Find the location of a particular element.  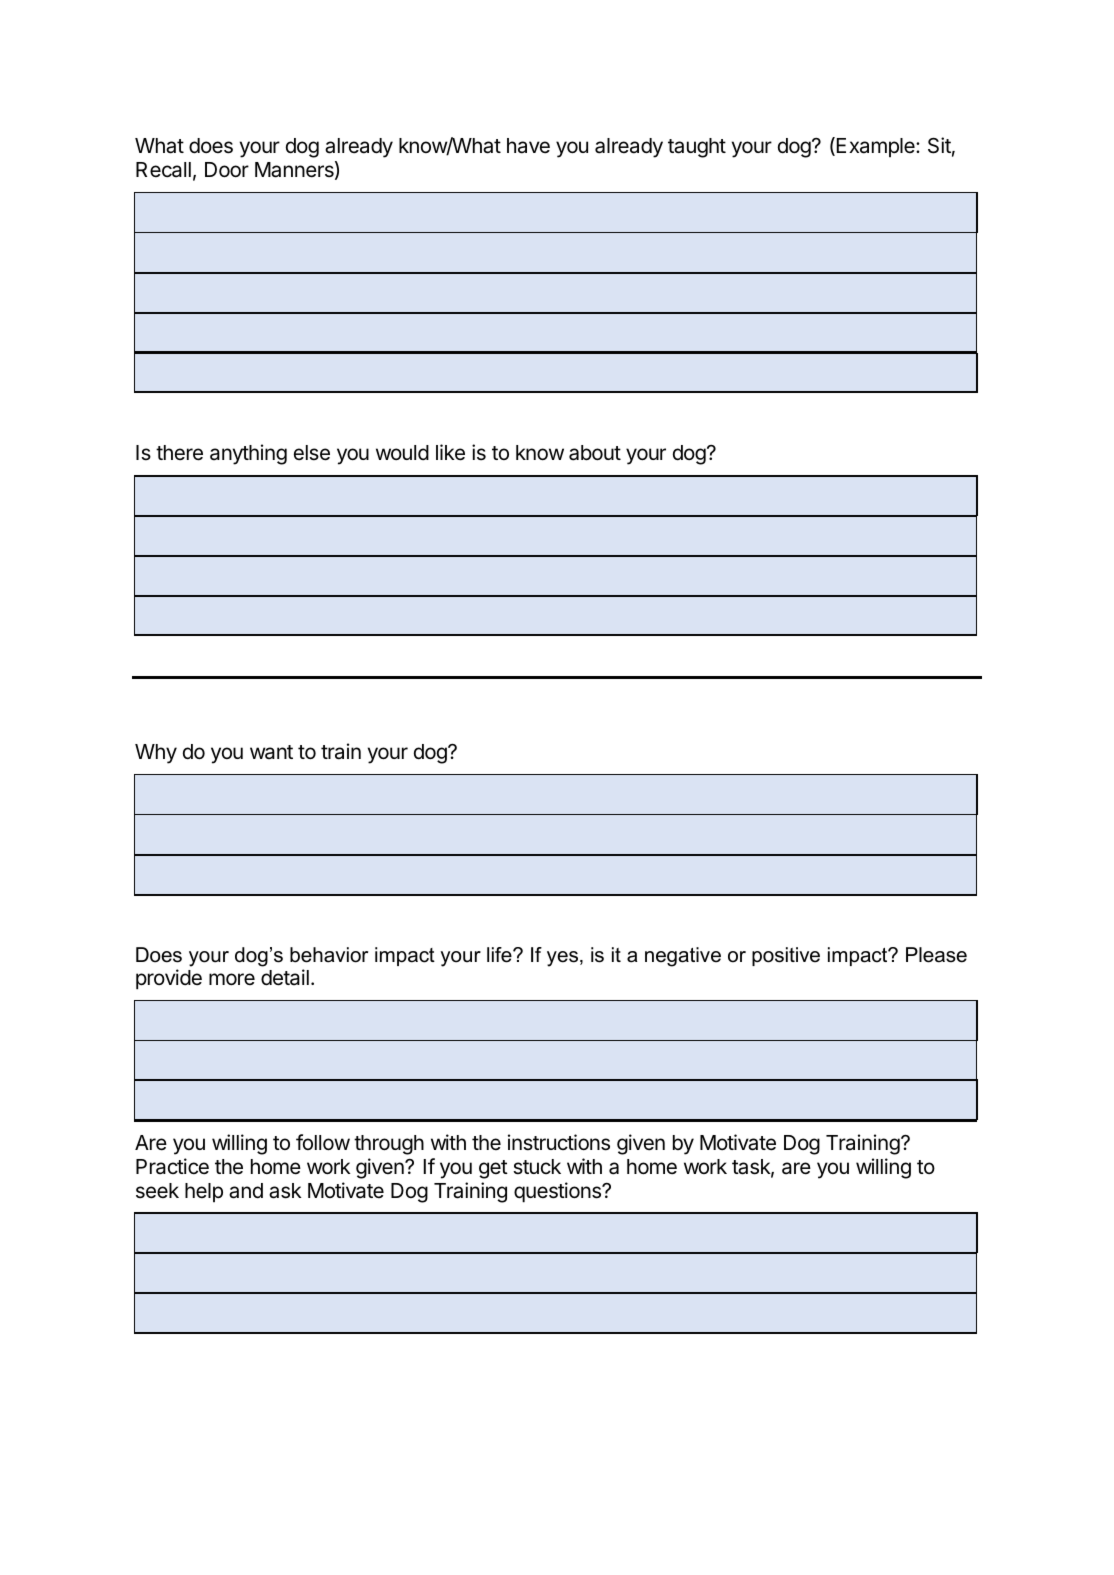

and is located at coordinates (246, 1191).
